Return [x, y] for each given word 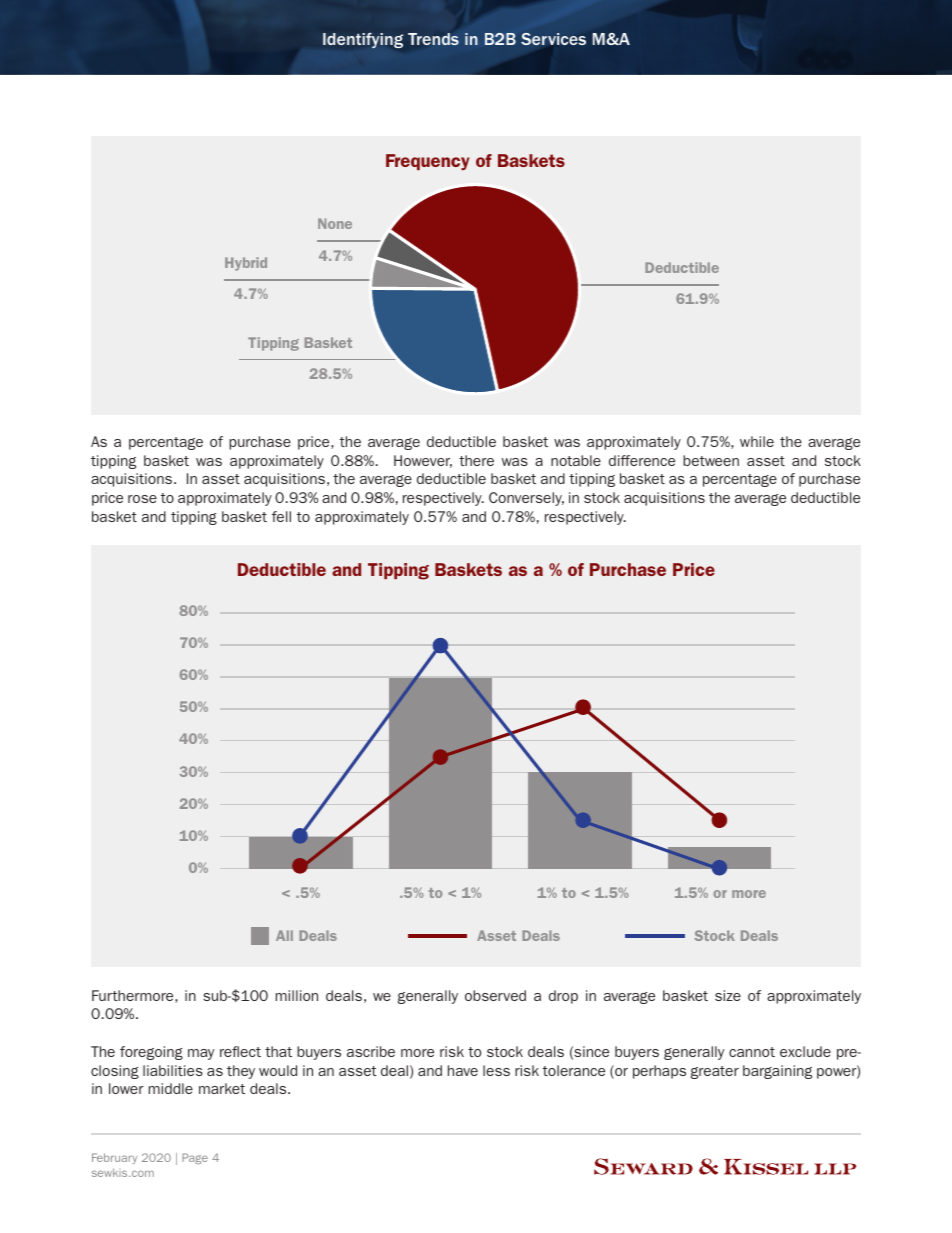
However [423, 461]
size [728, 995]
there [476, 460]
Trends [433, 39]
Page [195, 1158]
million [297, 995]
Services [553, 39]
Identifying [363, 40]
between [711, 460]
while [757, 441]
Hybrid [246, 264]
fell [281, 516]
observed [495, 995]
